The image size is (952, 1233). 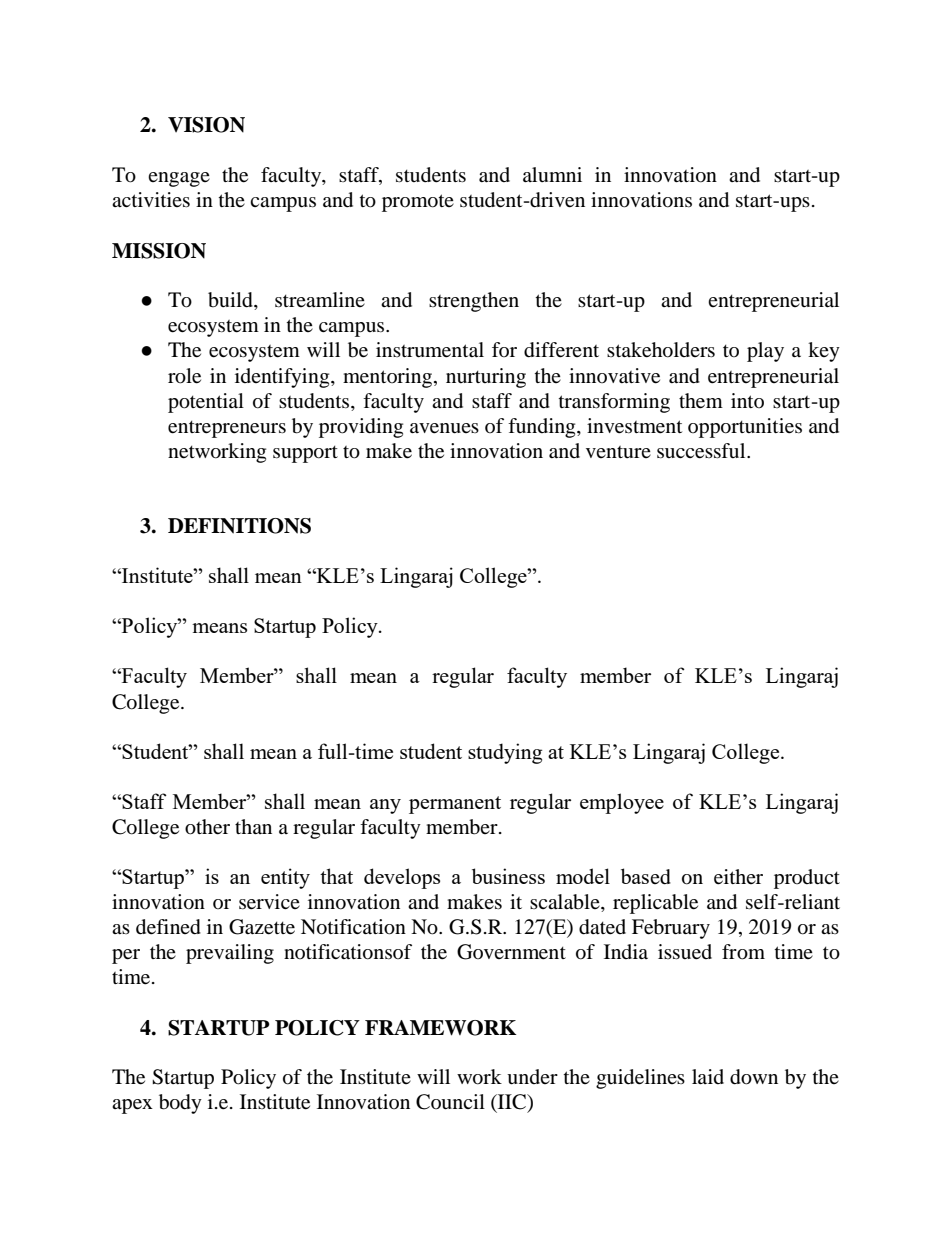 I want to click on Council, so click(x=450, y=1102).
